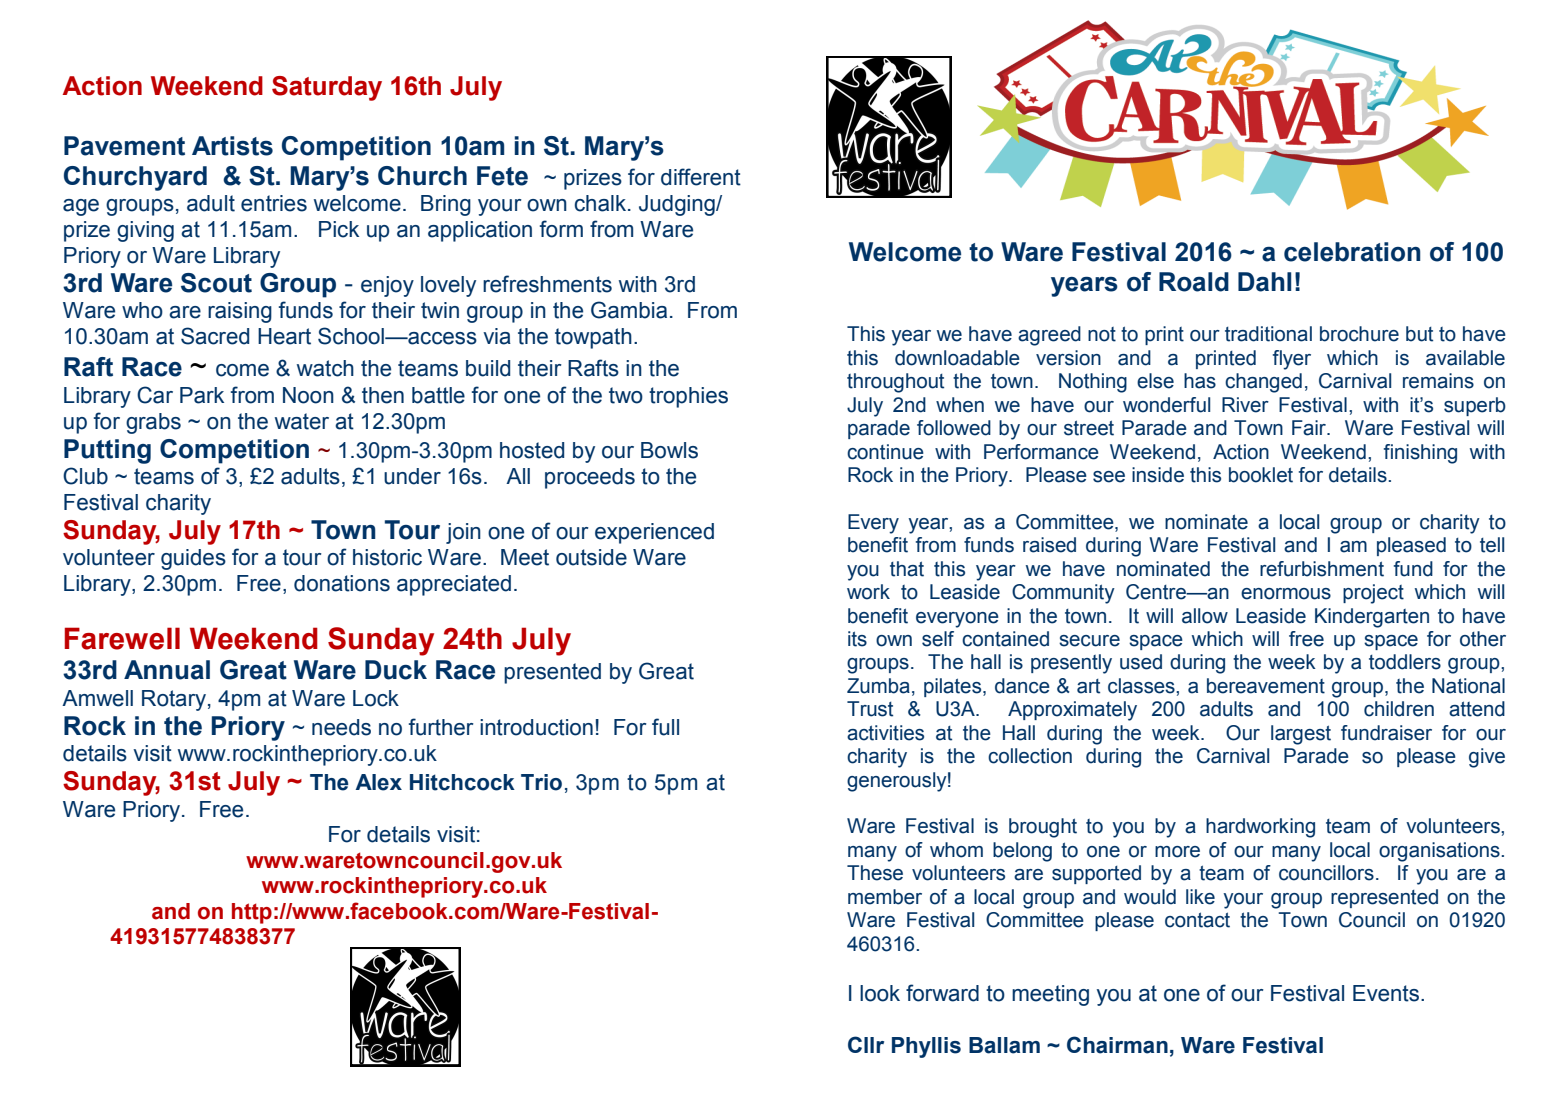 This screenshot has height=1103, width=1560. What do you see at coordinates (378, 782) in the screenshot?
I see `Alex` at bounding box center [378, 782].
